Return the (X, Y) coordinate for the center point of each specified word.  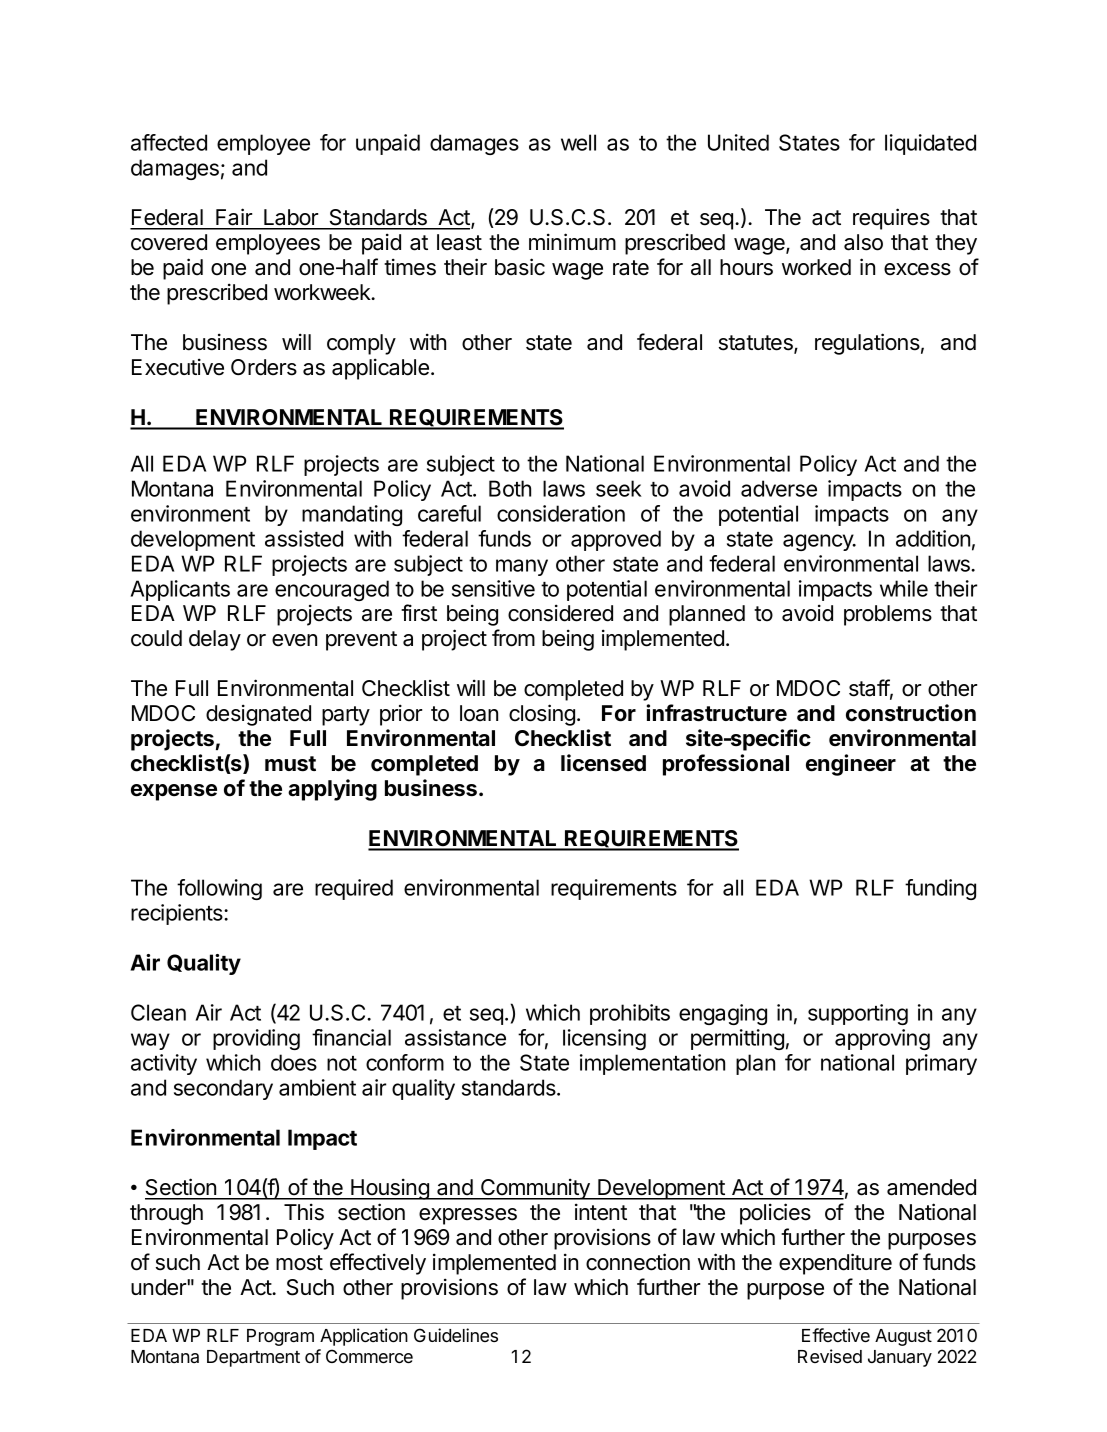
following (219, 889)
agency (819, 542)
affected (169, 142)
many (522, 567)
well (578, 142)
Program (280, 1337)
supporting (858, 1014)
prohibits (630, 1014)
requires (891, 219)
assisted (304, 538)
